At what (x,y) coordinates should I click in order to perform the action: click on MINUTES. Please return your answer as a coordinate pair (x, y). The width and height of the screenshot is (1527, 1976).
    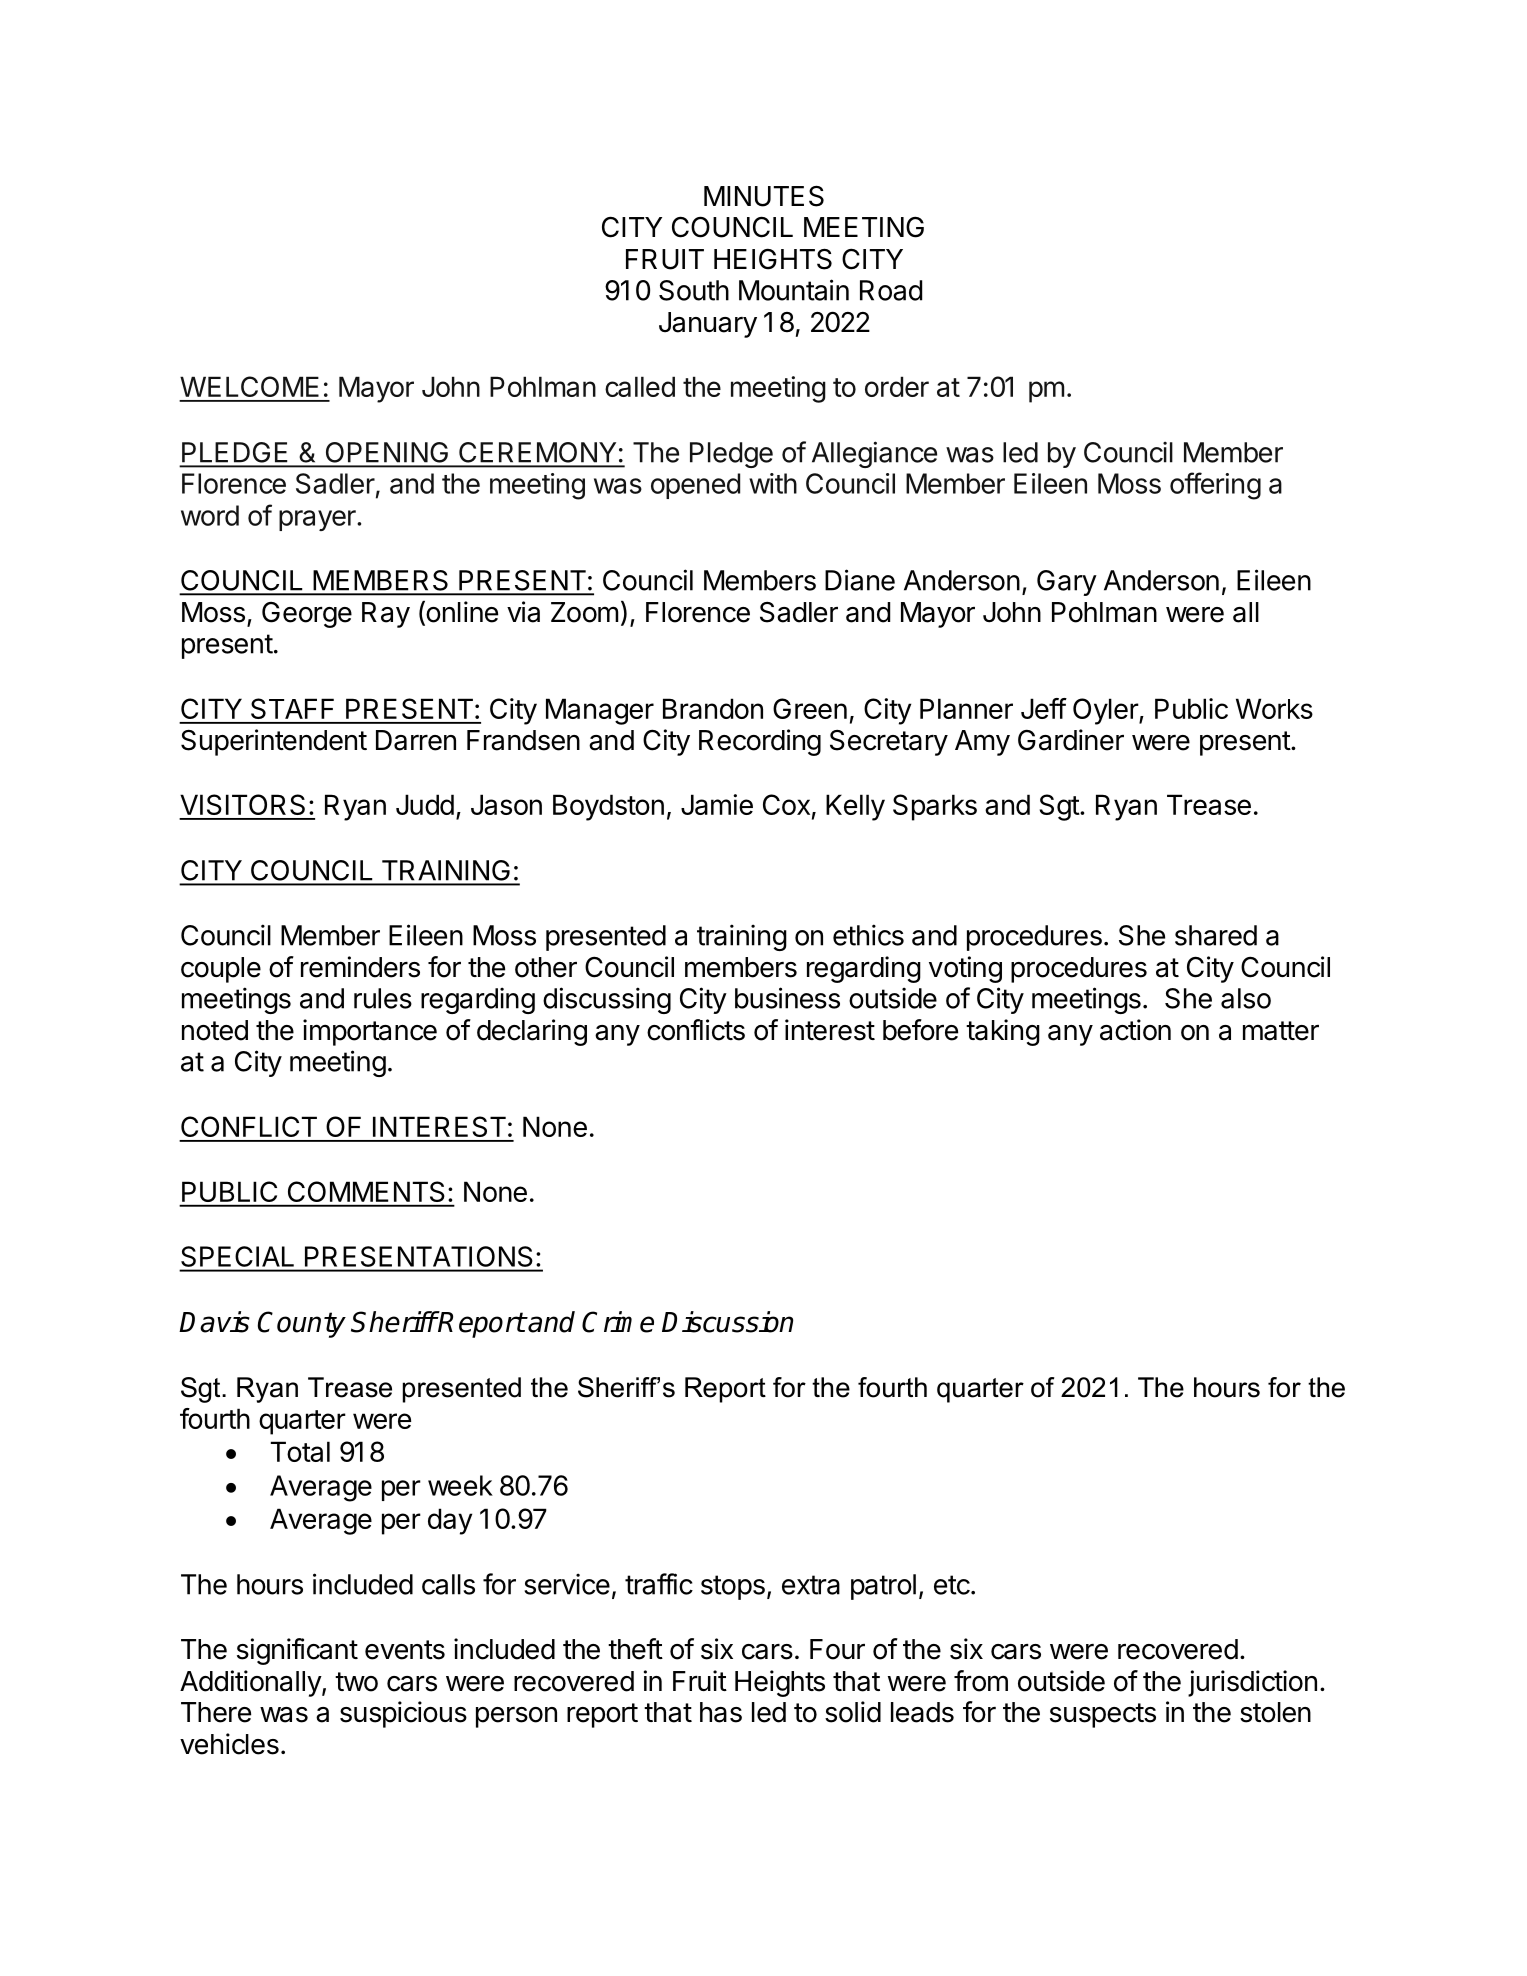
    Looking at the image, I should click on (764, 196).
